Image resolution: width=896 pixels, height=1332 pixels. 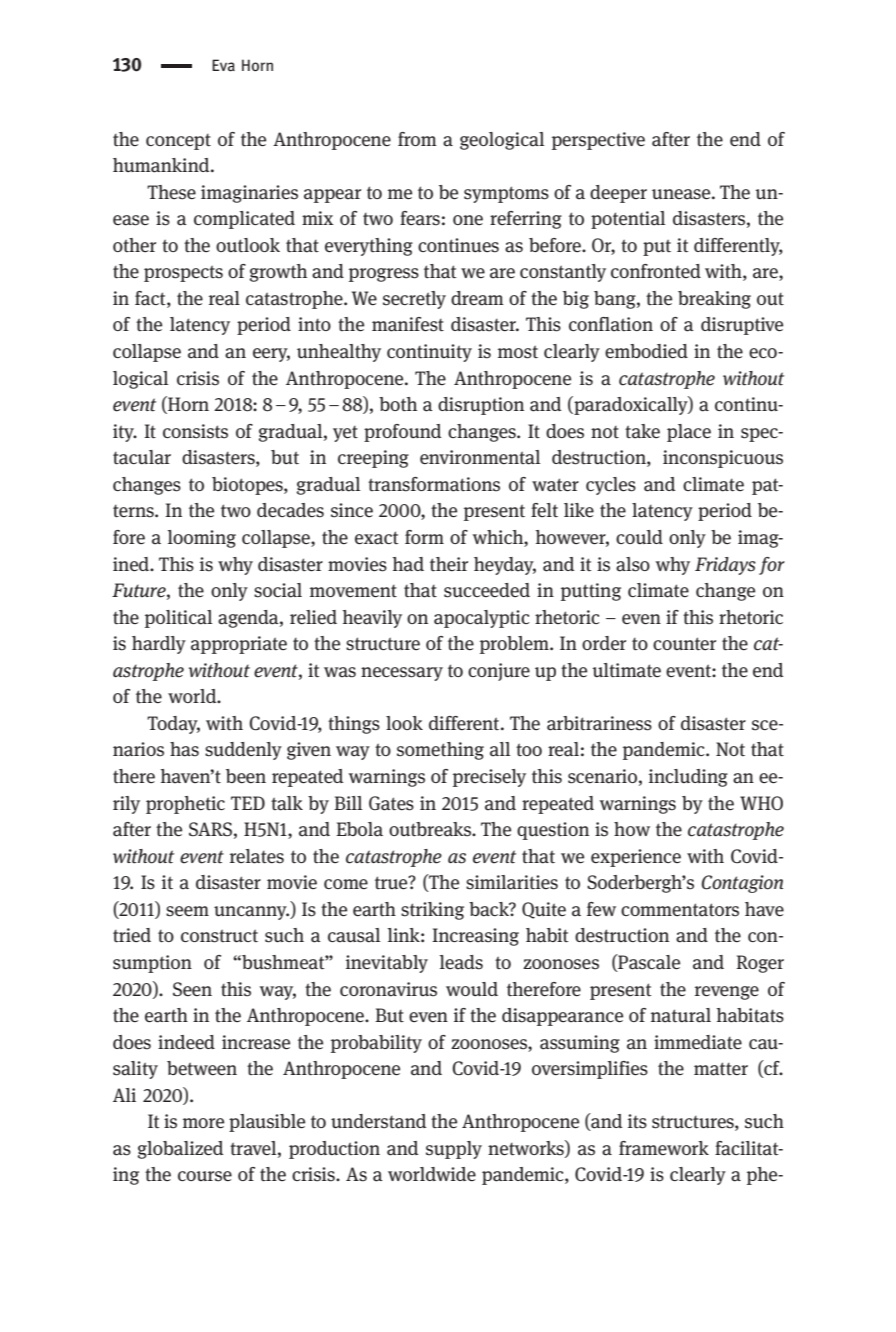 What do you see at coordinates (680, 910) in the page?
I see `commentators` at bounding box center [680, 910].
